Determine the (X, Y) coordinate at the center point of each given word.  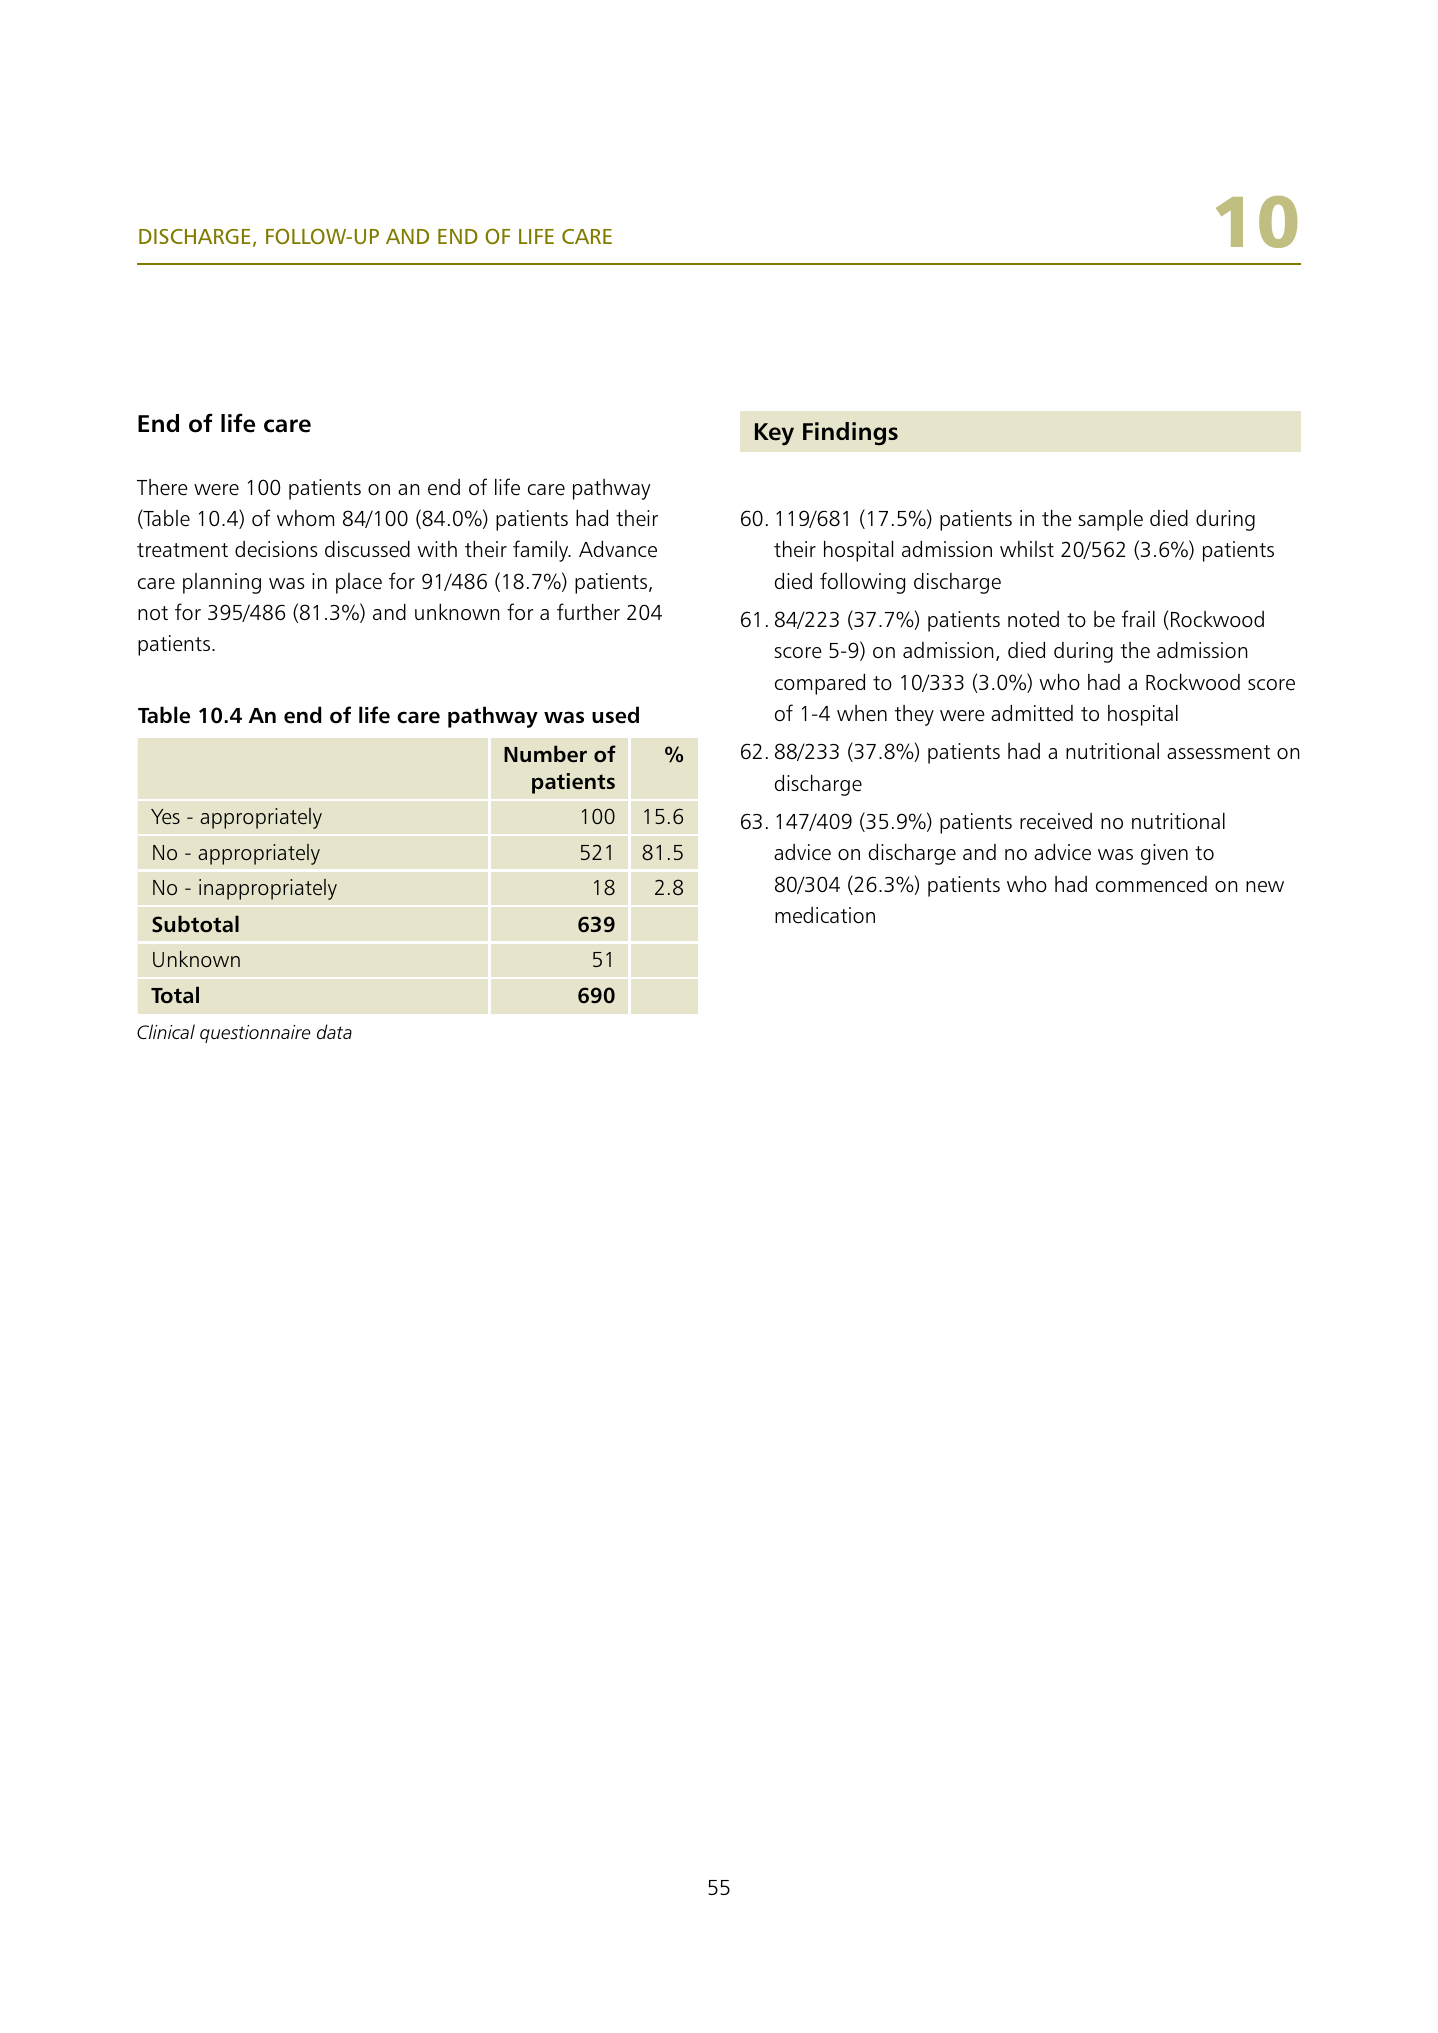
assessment (1218, 752)
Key (774, 434)
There (162, 487)
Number (545, 754)
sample (1111, 520)
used (615, 715)
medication (825, 915)
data (334, 1031)
